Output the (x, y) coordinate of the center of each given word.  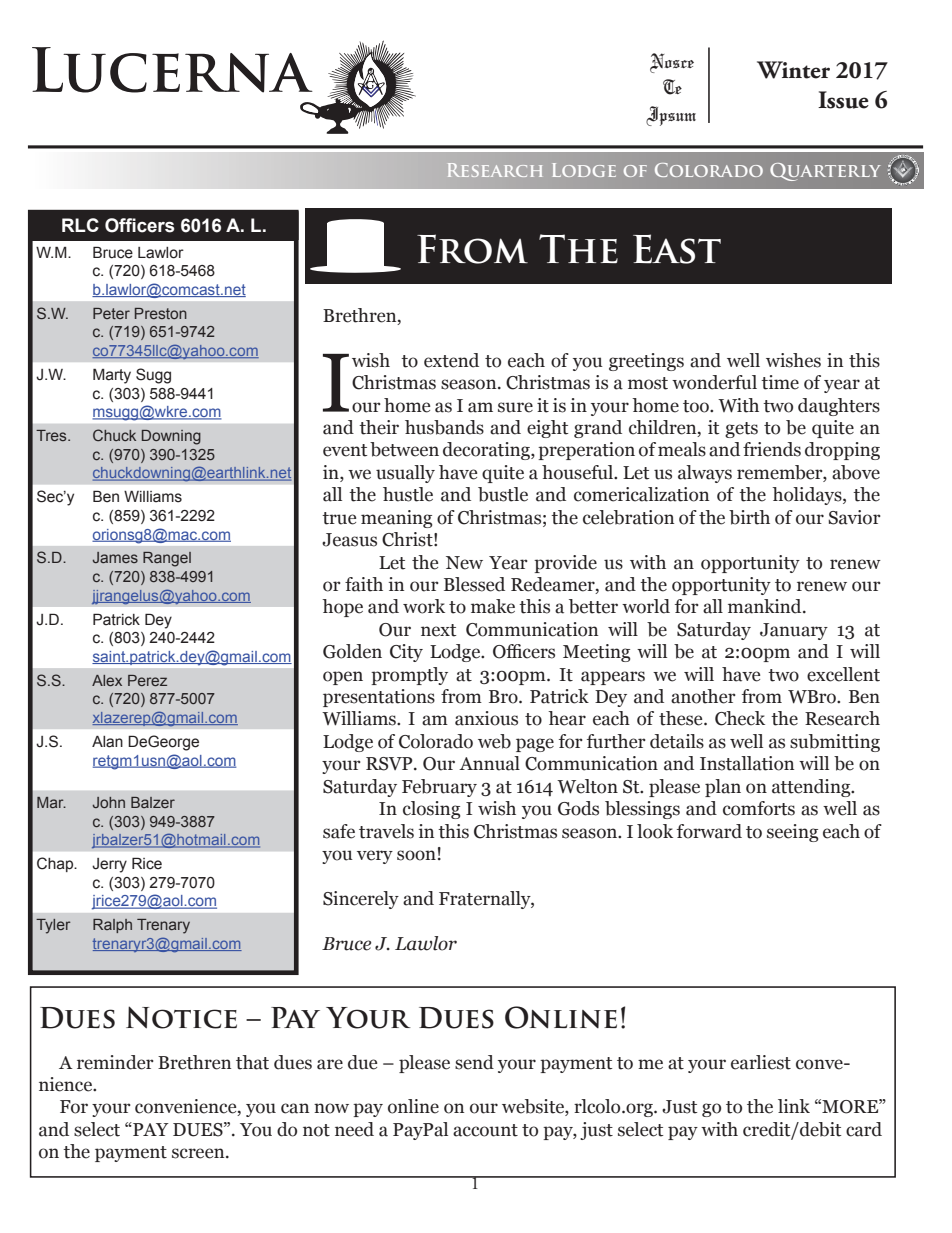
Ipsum (671, 116)
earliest (761, 1062)
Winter (793, 70)
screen (199, 1153)
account (485, 1130)
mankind (766, 606)
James (115, 557)
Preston (161, 313)
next (438, 630)
